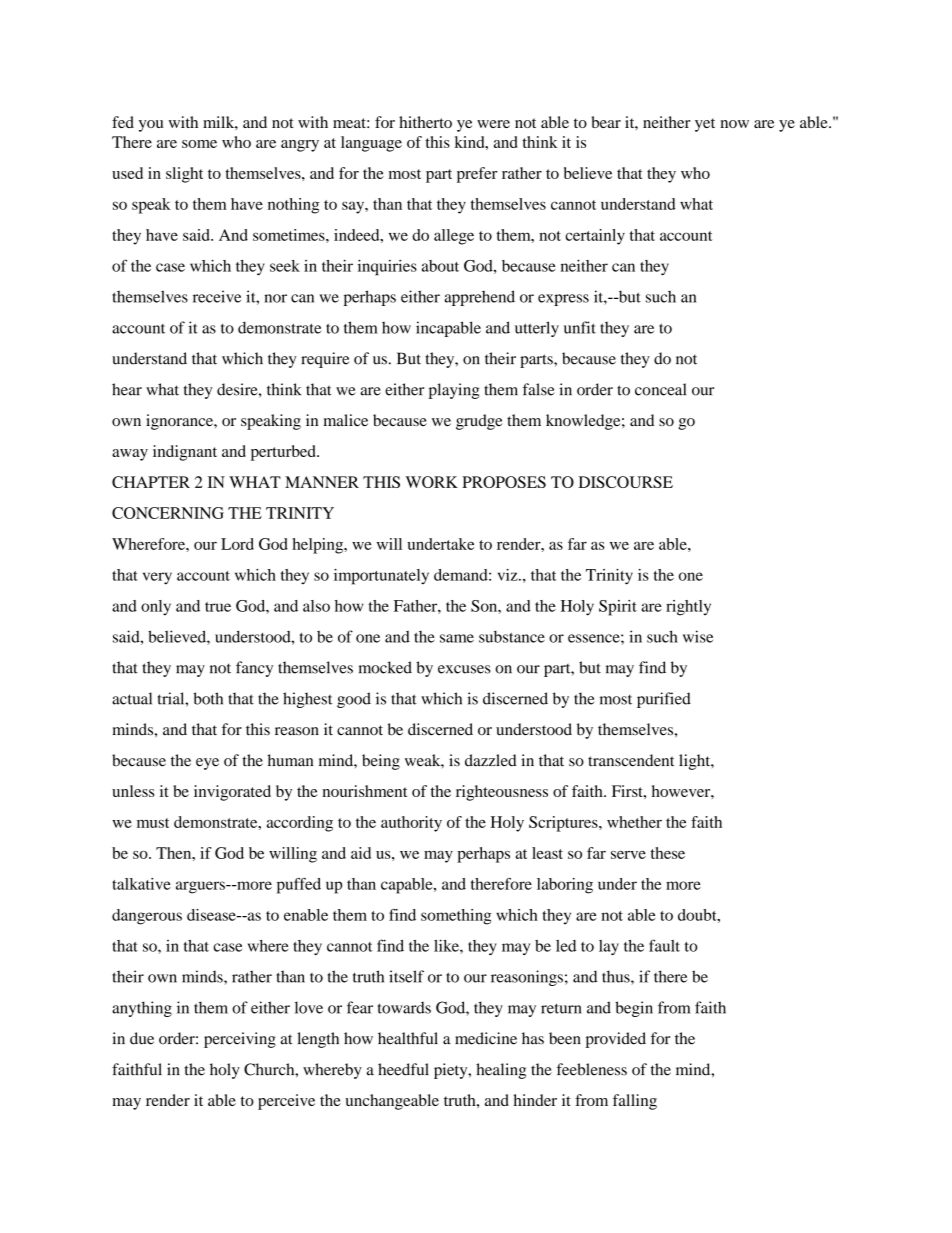 The width and height of the screenshot is (952, 1233). What do you see at coordinates (606, 122) in the screenshot?
I see `bear` at bounding box center [606, 122].
